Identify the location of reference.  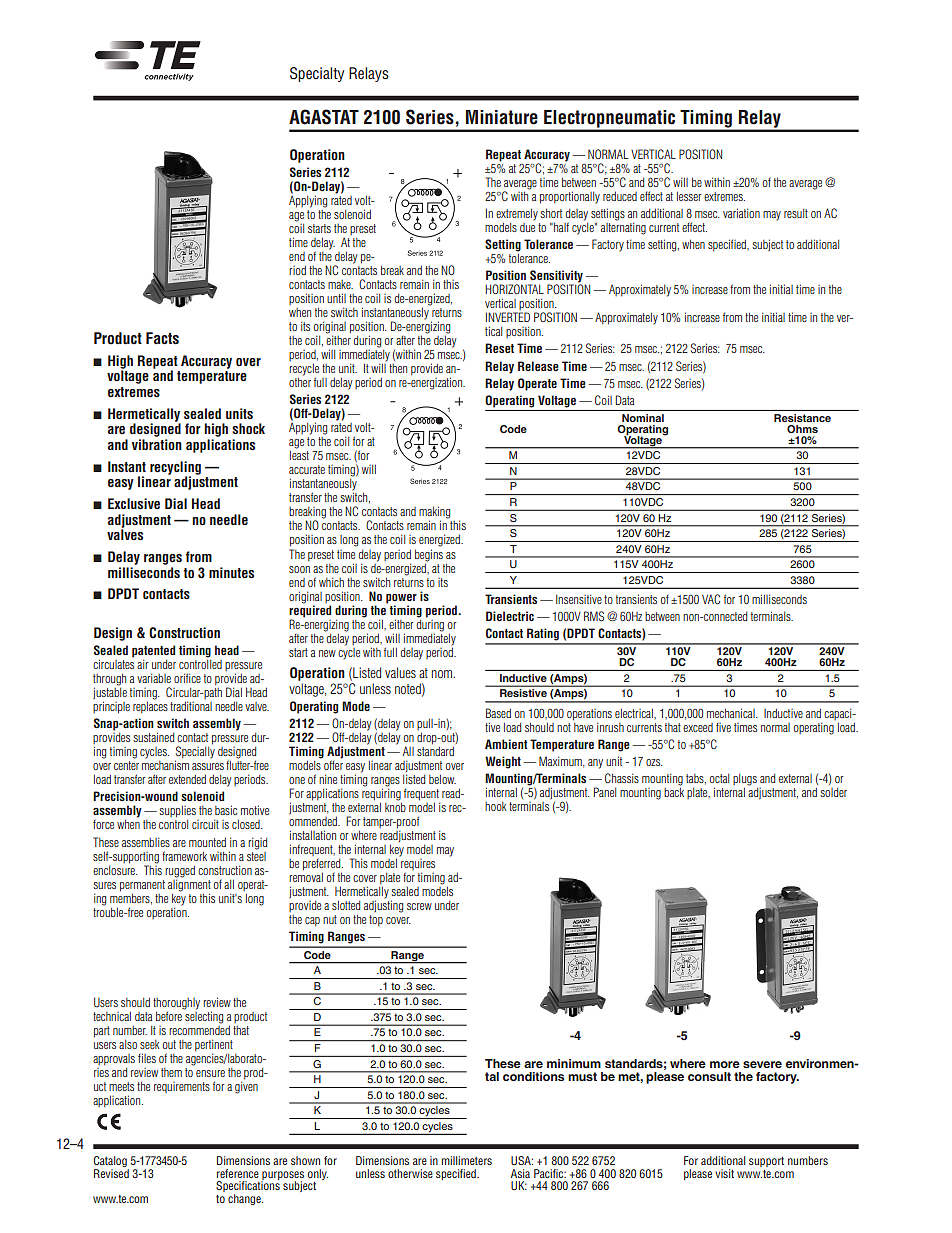
(238, 1173).
